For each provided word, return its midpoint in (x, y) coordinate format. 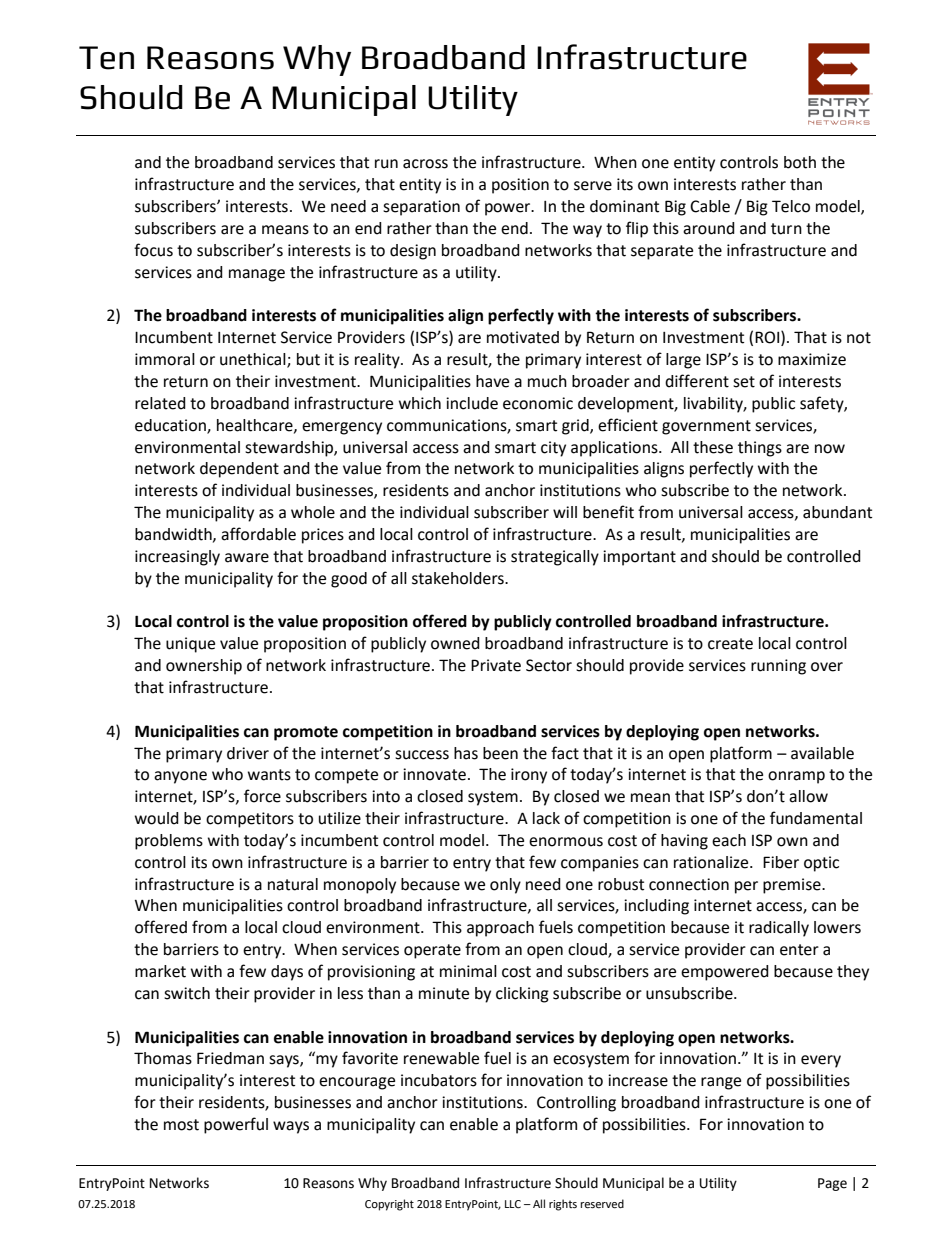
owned (455, 643)
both (800, 162)
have (492, 381)
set (744, 382)
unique (190, 645)
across (425, 164)
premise (793, 886)
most (181, 1125)
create (730, 644)
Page (832, 1184)
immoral (165, 359)
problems (169, 842)
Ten (106, 58)
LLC (513, 1204)
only (505, 886)
